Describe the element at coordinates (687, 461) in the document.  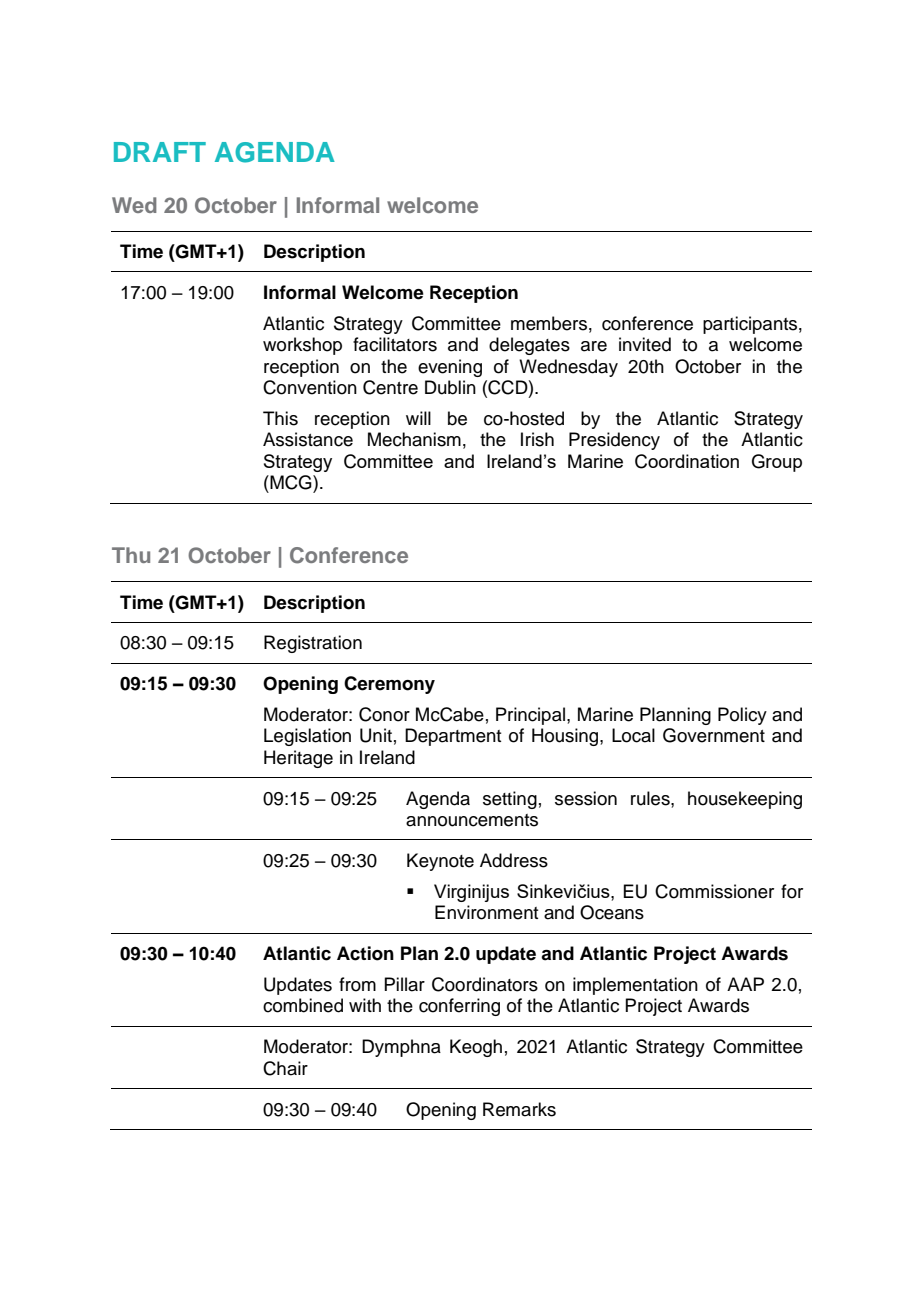
I see `Coordination` at that location.
